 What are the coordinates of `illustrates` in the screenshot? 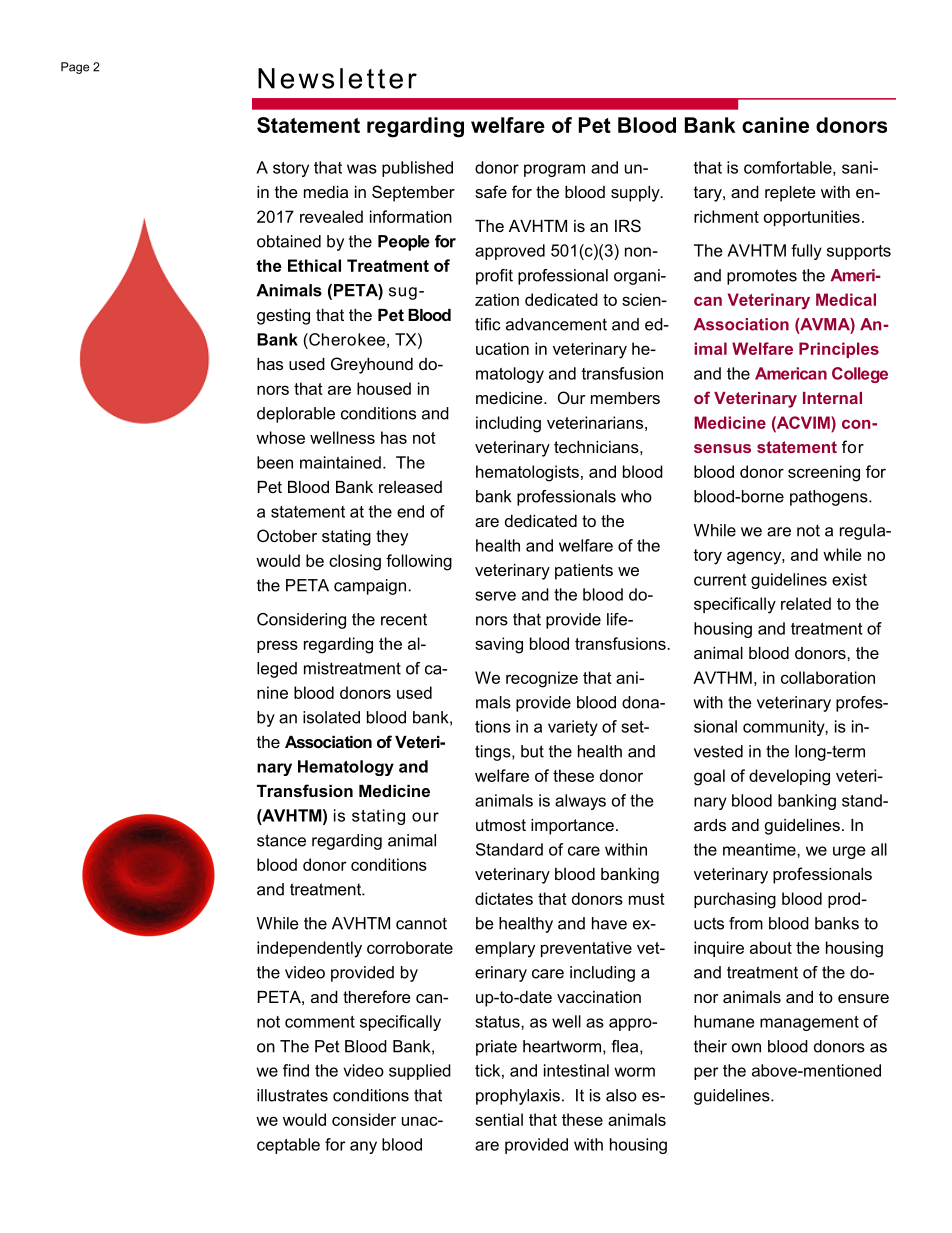 It's located at (292, 1095).
